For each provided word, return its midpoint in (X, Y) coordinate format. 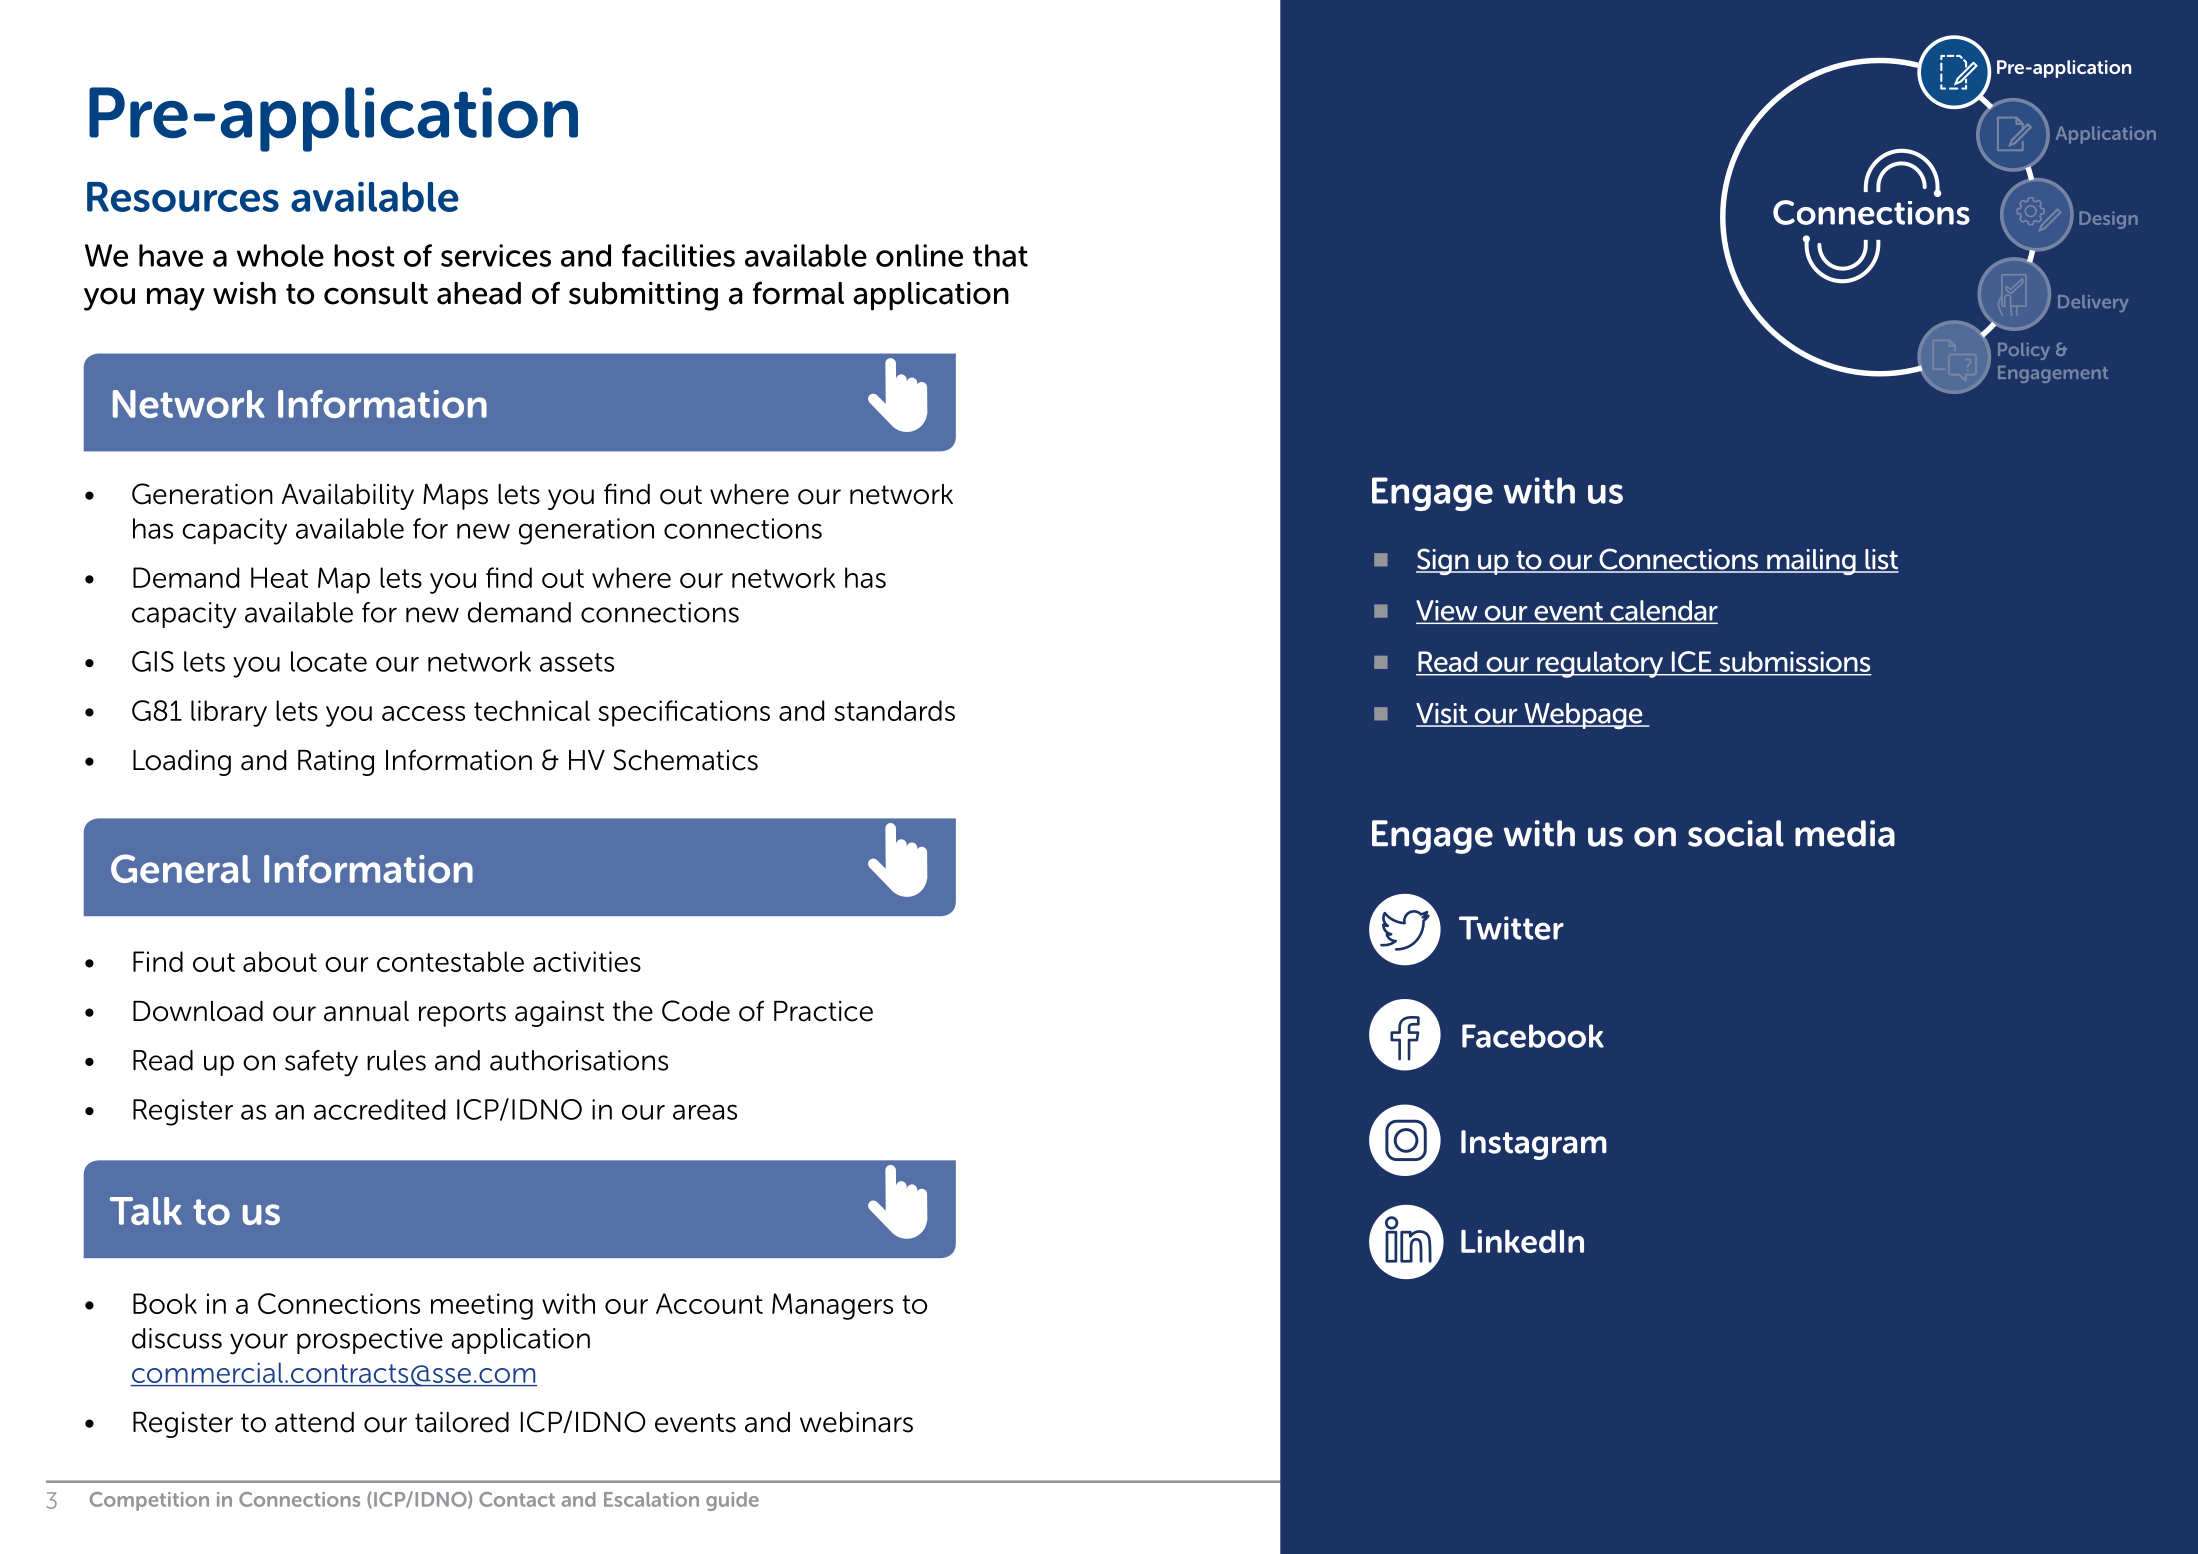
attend (314, 1422)
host (364, 255)
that (1000, 255)
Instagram (1534, 1145)
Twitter (1511, 928)
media (1845, 833)
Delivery (2093, 303)
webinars (856, 1422)
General (181, 868)
